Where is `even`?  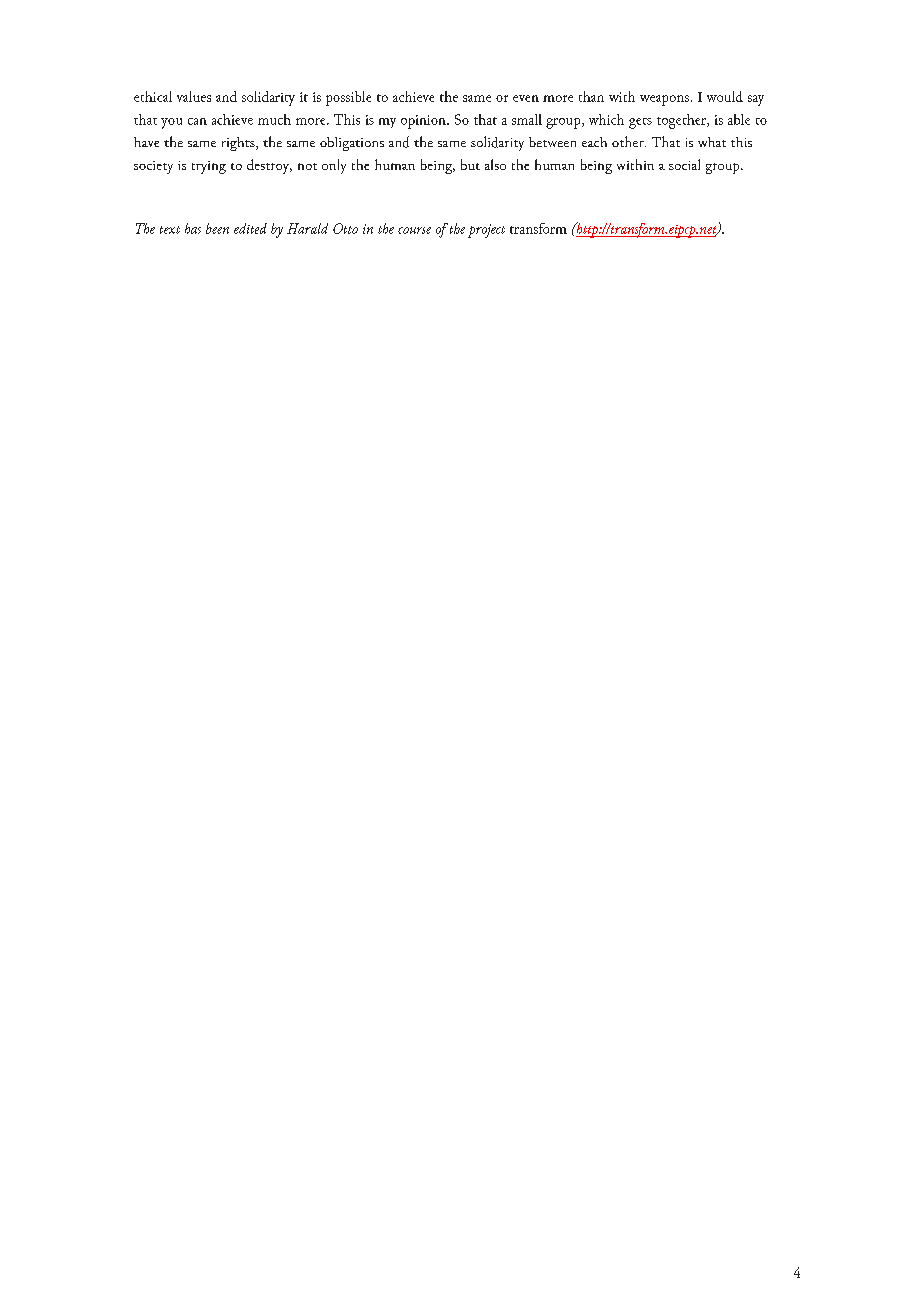
even is located at coordinates (526, 98).
